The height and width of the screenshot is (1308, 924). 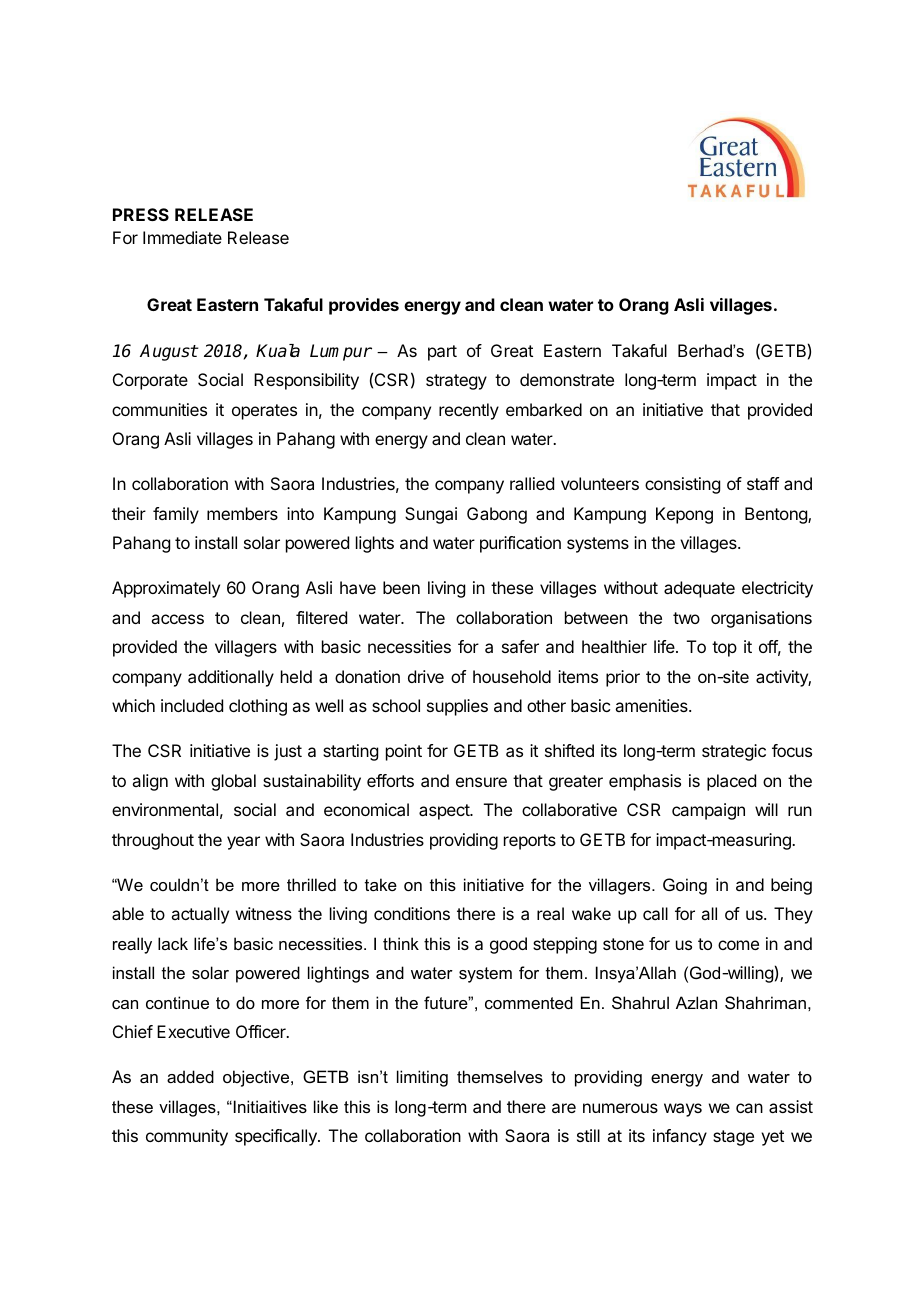 I want to click on limiting, so click(x=422, y=1078).
